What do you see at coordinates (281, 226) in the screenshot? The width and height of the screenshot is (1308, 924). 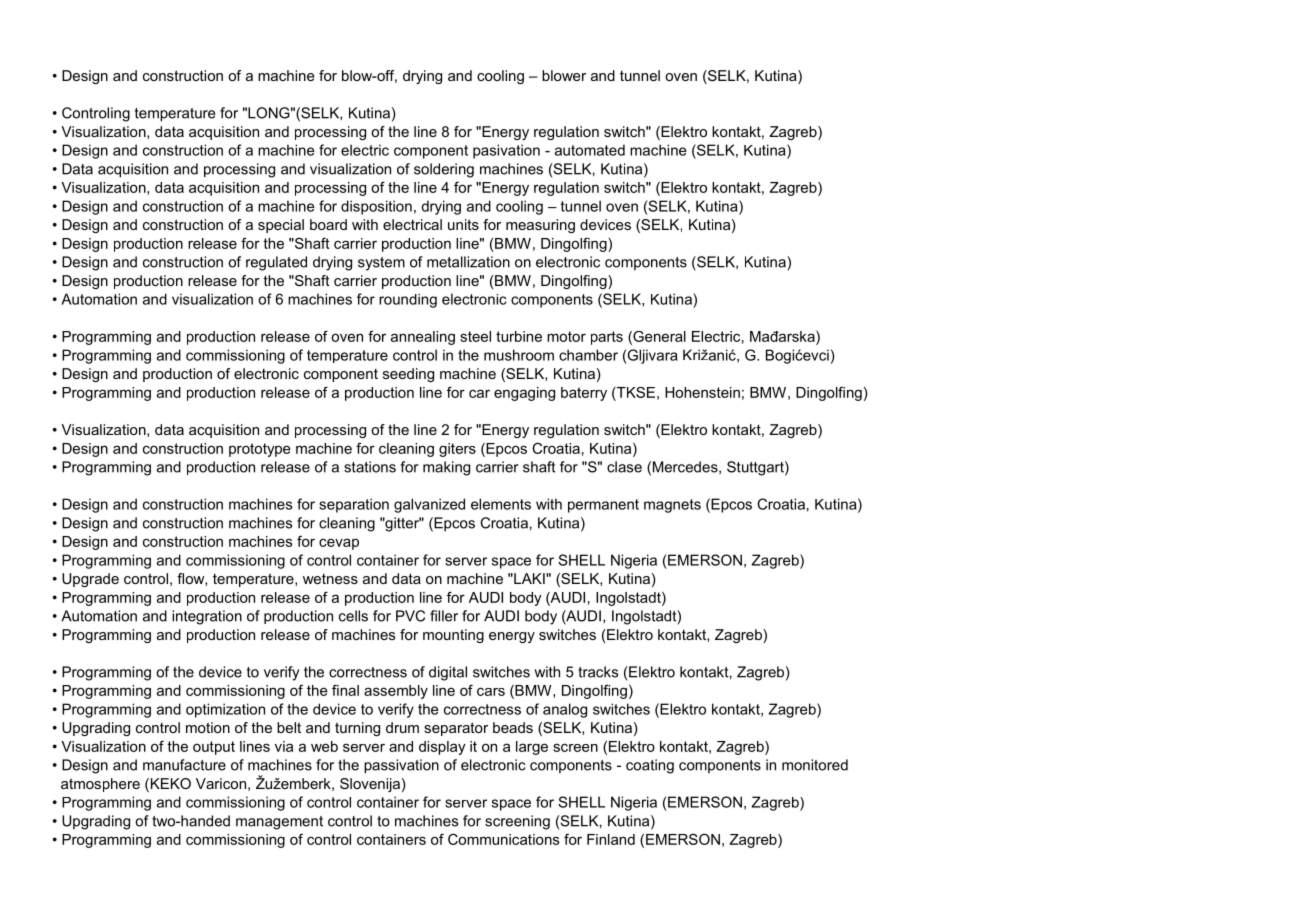 I see `special` at bounding box center [281, 226].
